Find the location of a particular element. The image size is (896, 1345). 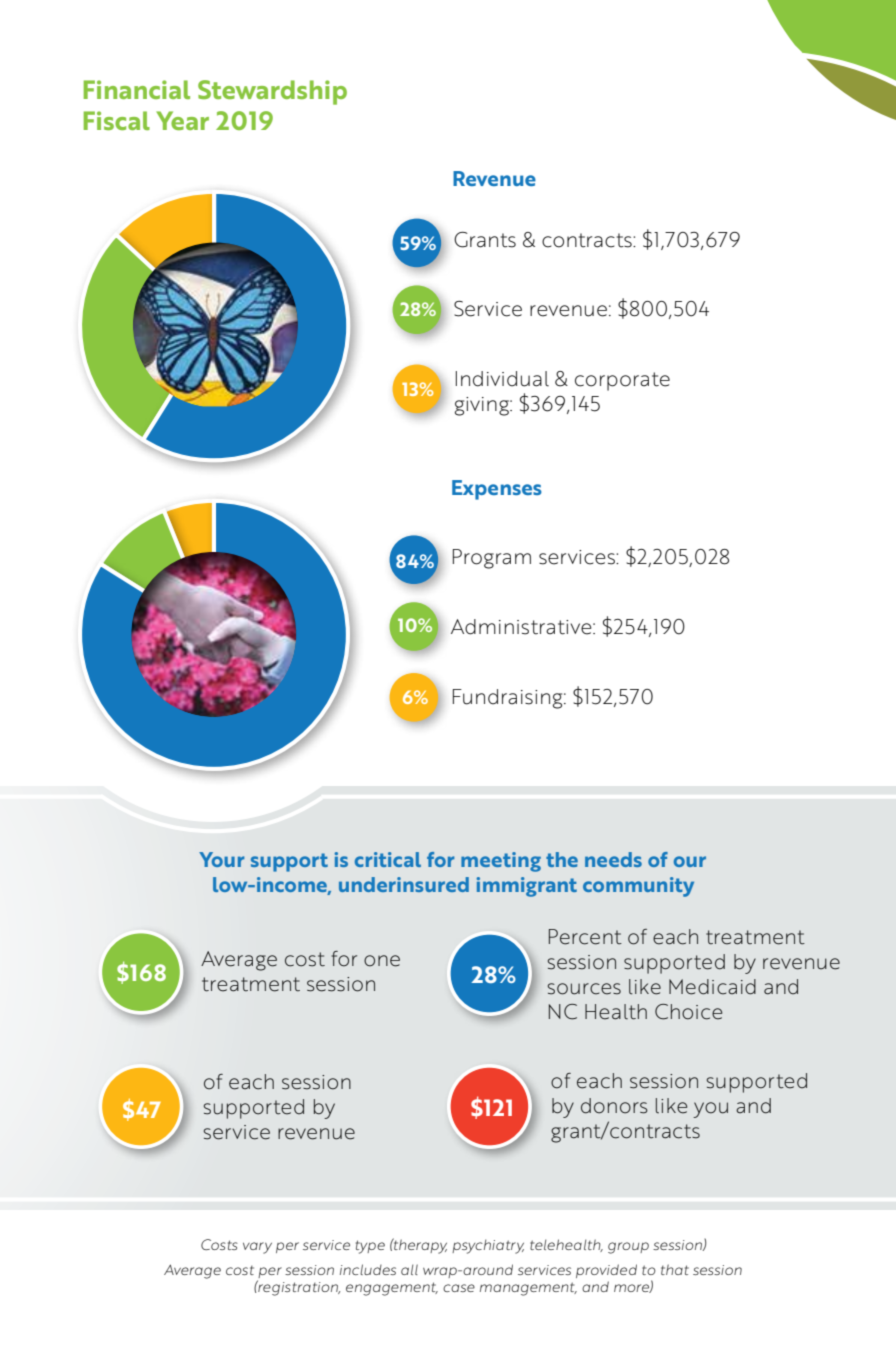

Stewardship is located at coordinates (272, 92).
